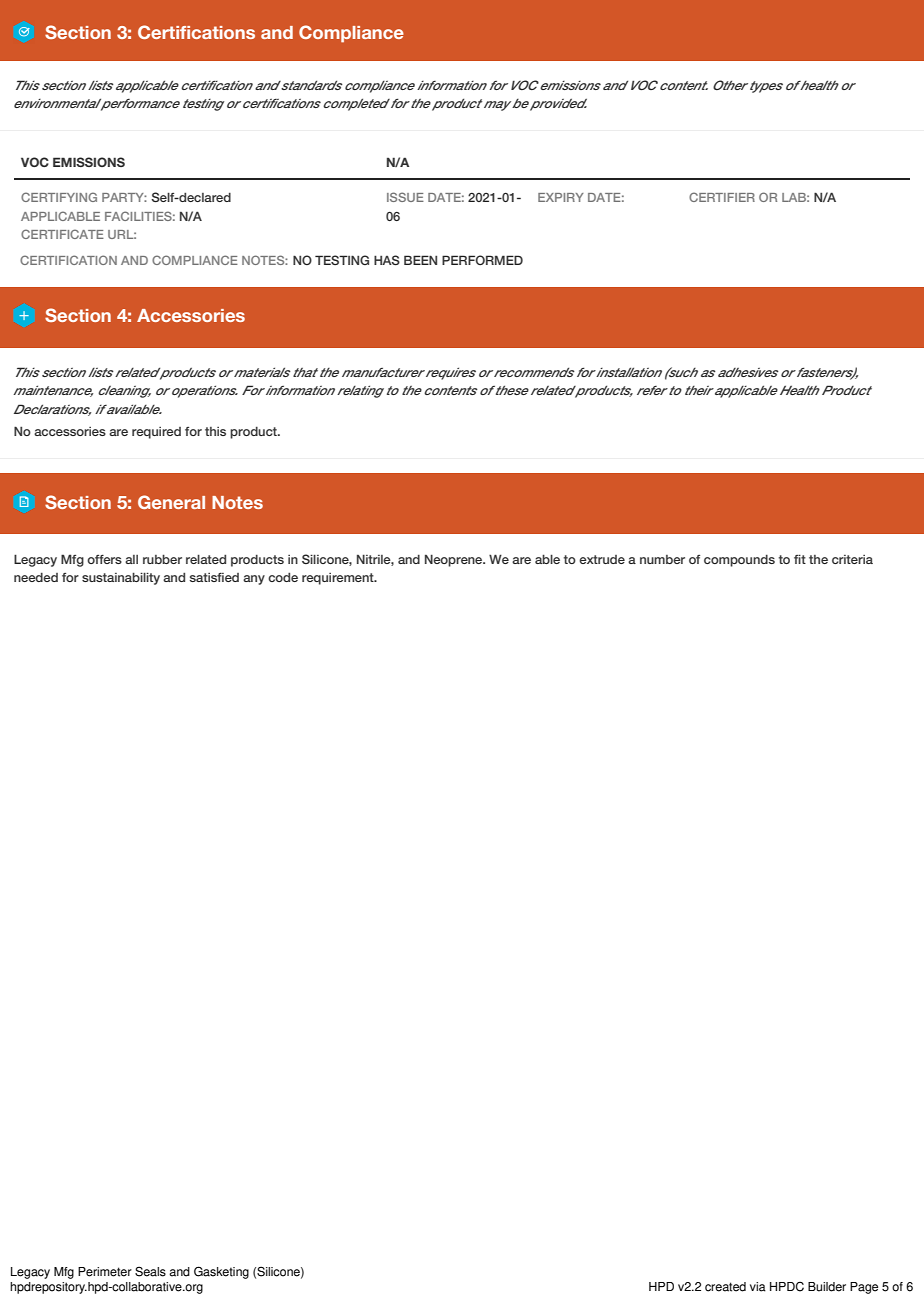  I want to click on BEEN, so click(420, 260).
